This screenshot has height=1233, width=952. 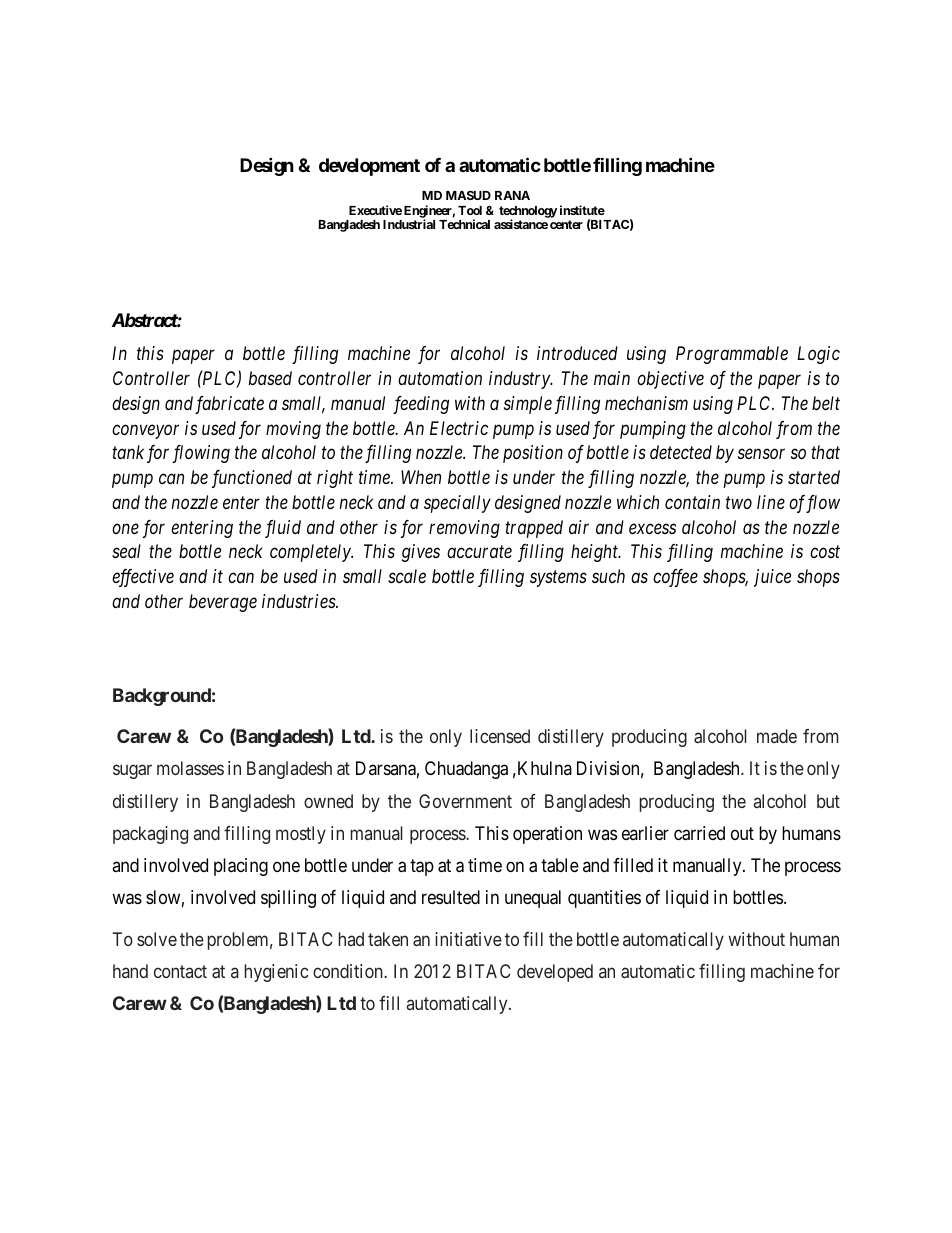 I want to click on molasses, so click(x=190, y=768).
